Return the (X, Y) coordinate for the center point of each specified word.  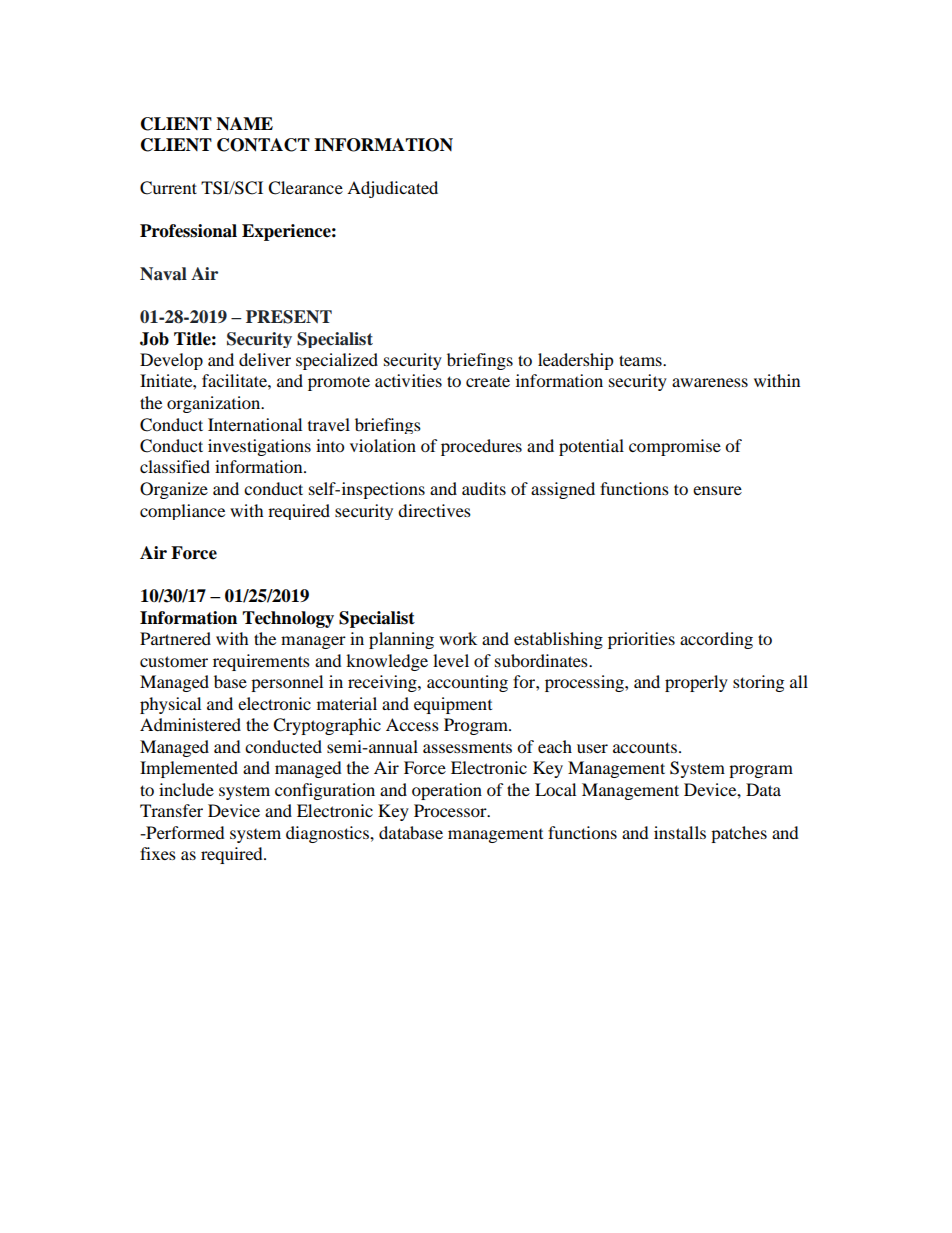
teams (641, 360)
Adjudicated (392, 189)
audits (484, 488)
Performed (184, 832)
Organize (174, 490)
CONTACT (263, 145)
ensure (717, 490)
